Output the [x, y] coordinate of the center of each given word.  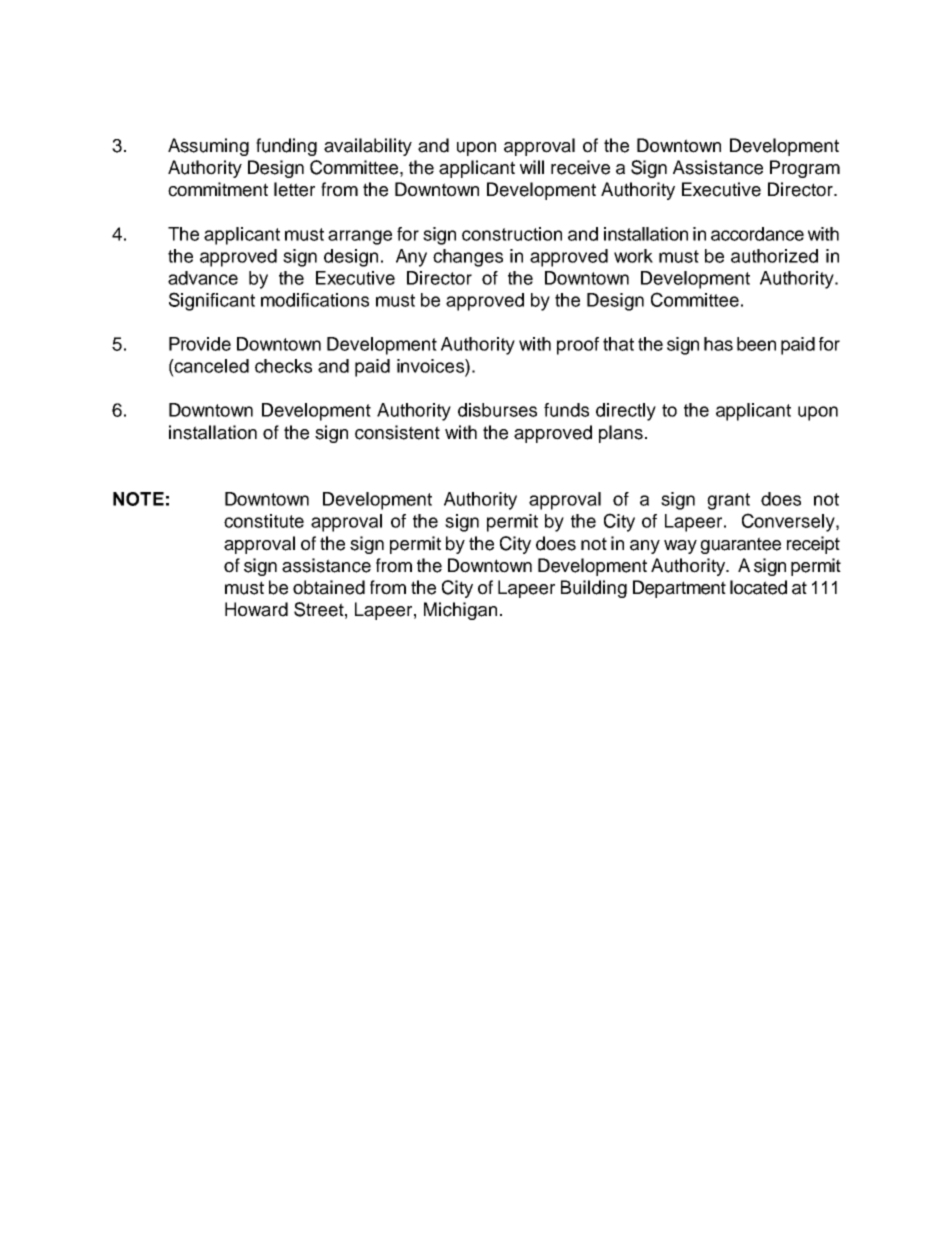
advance [203, 278]
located [758, 587]
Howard [256, 609]
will [532, 167]
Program [805, 169]
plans [621, 434]
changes [468, 258]
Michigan [460, 611]
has [718, 344]
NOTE [138, 499]
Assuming [208, 147]
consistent [397, 432]
